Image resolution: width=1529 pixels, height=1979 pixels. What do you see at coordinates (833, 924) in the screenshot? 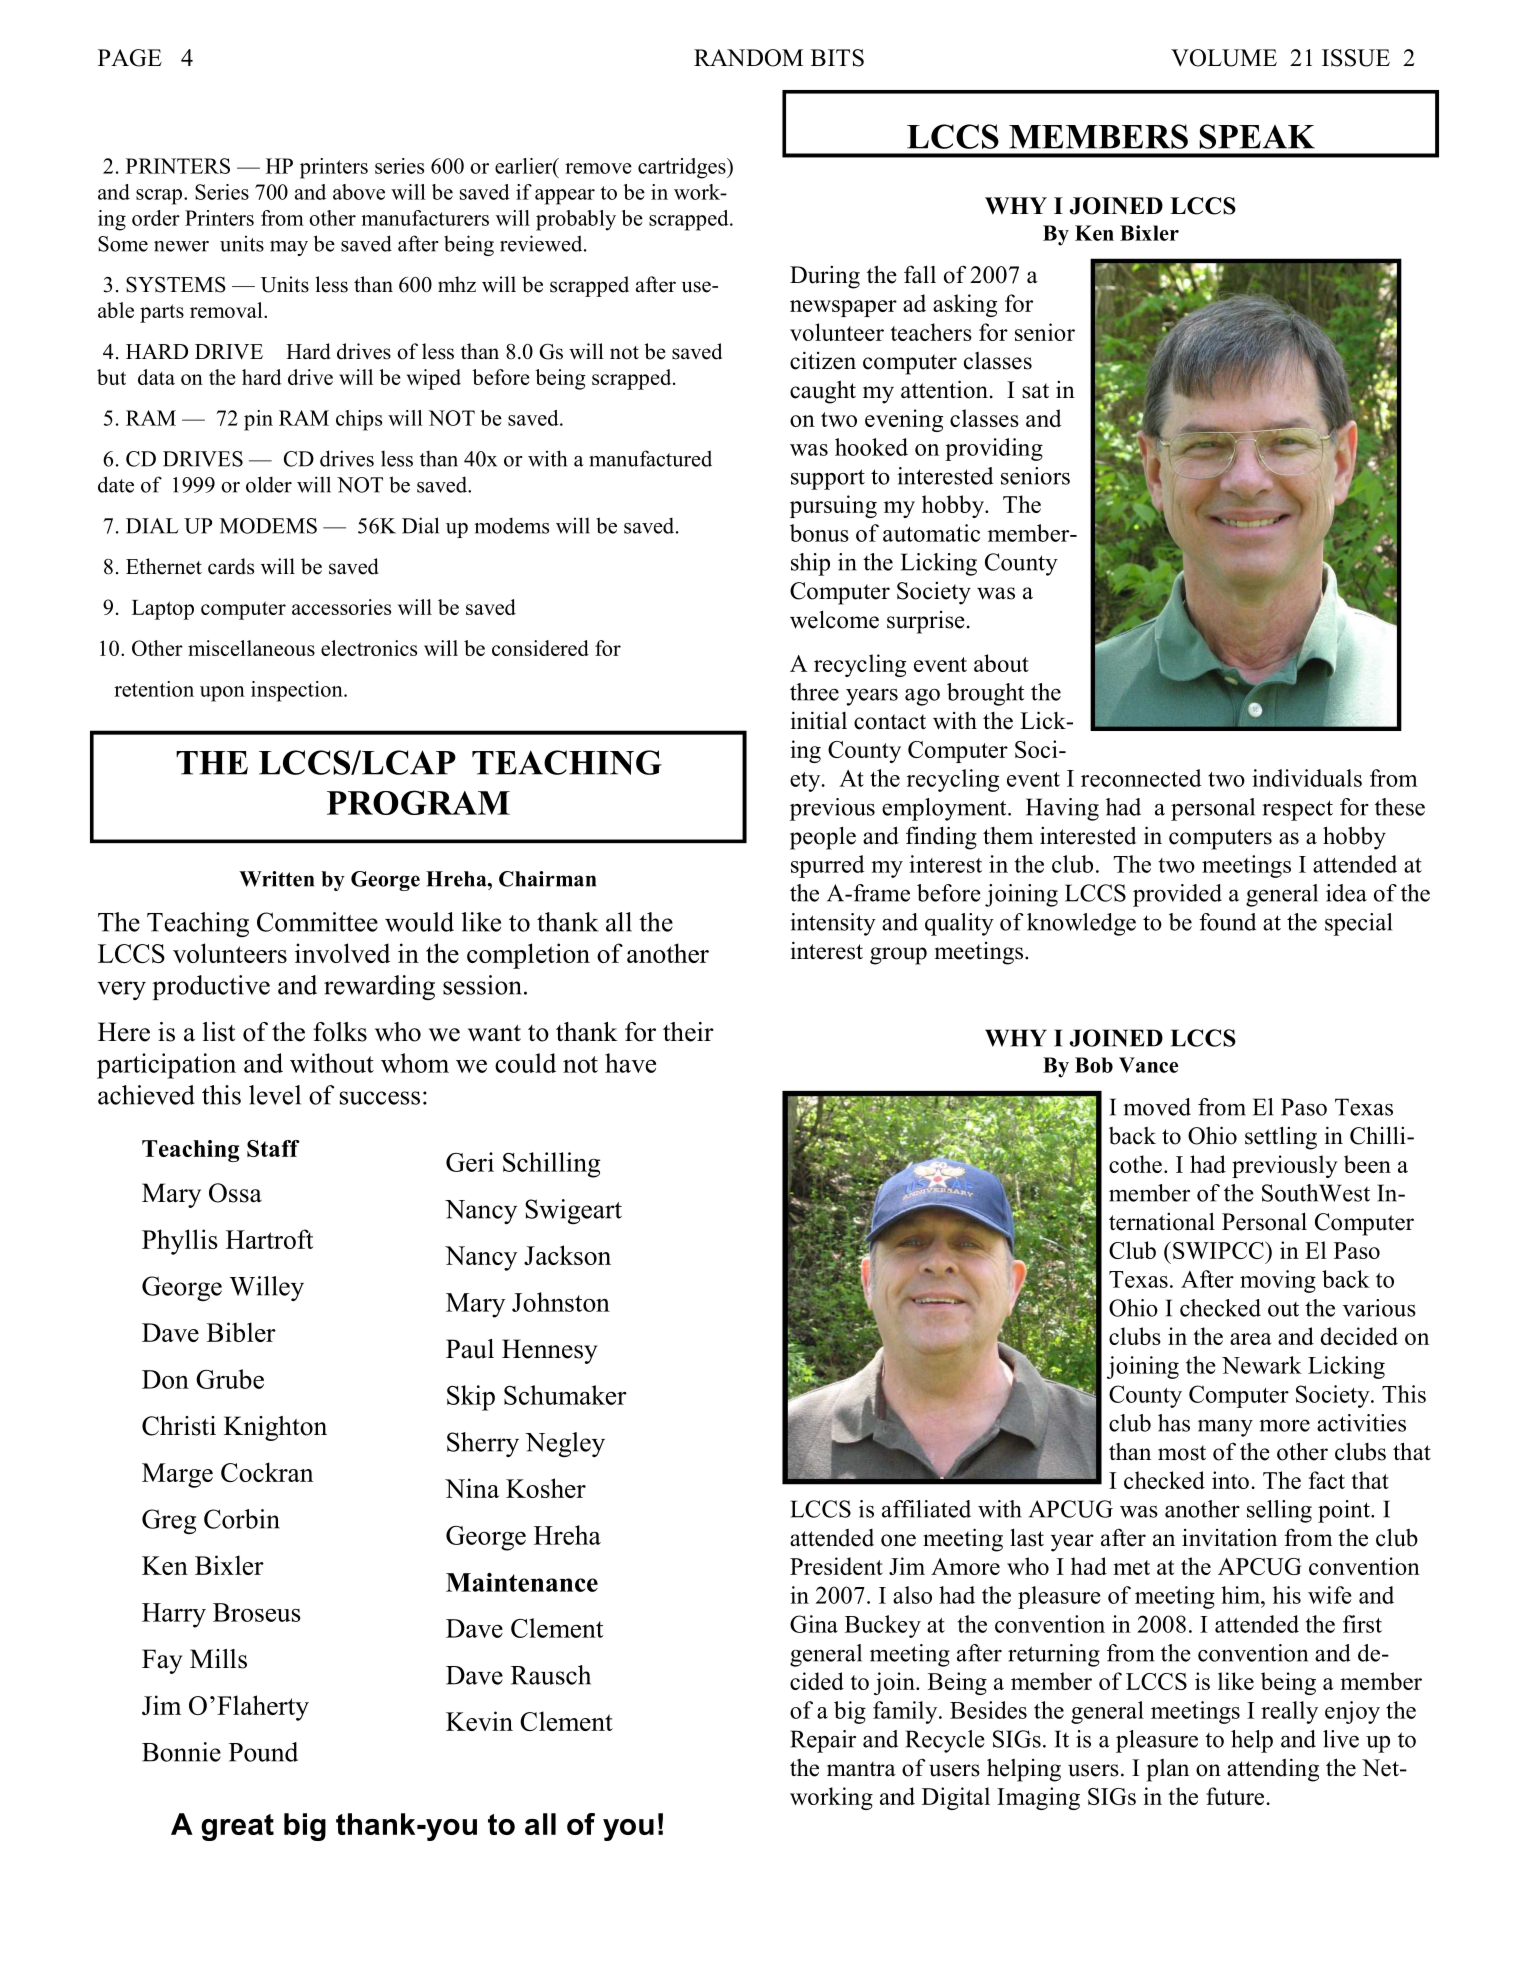
I see `intensity` at bounding box center [833, 924].
